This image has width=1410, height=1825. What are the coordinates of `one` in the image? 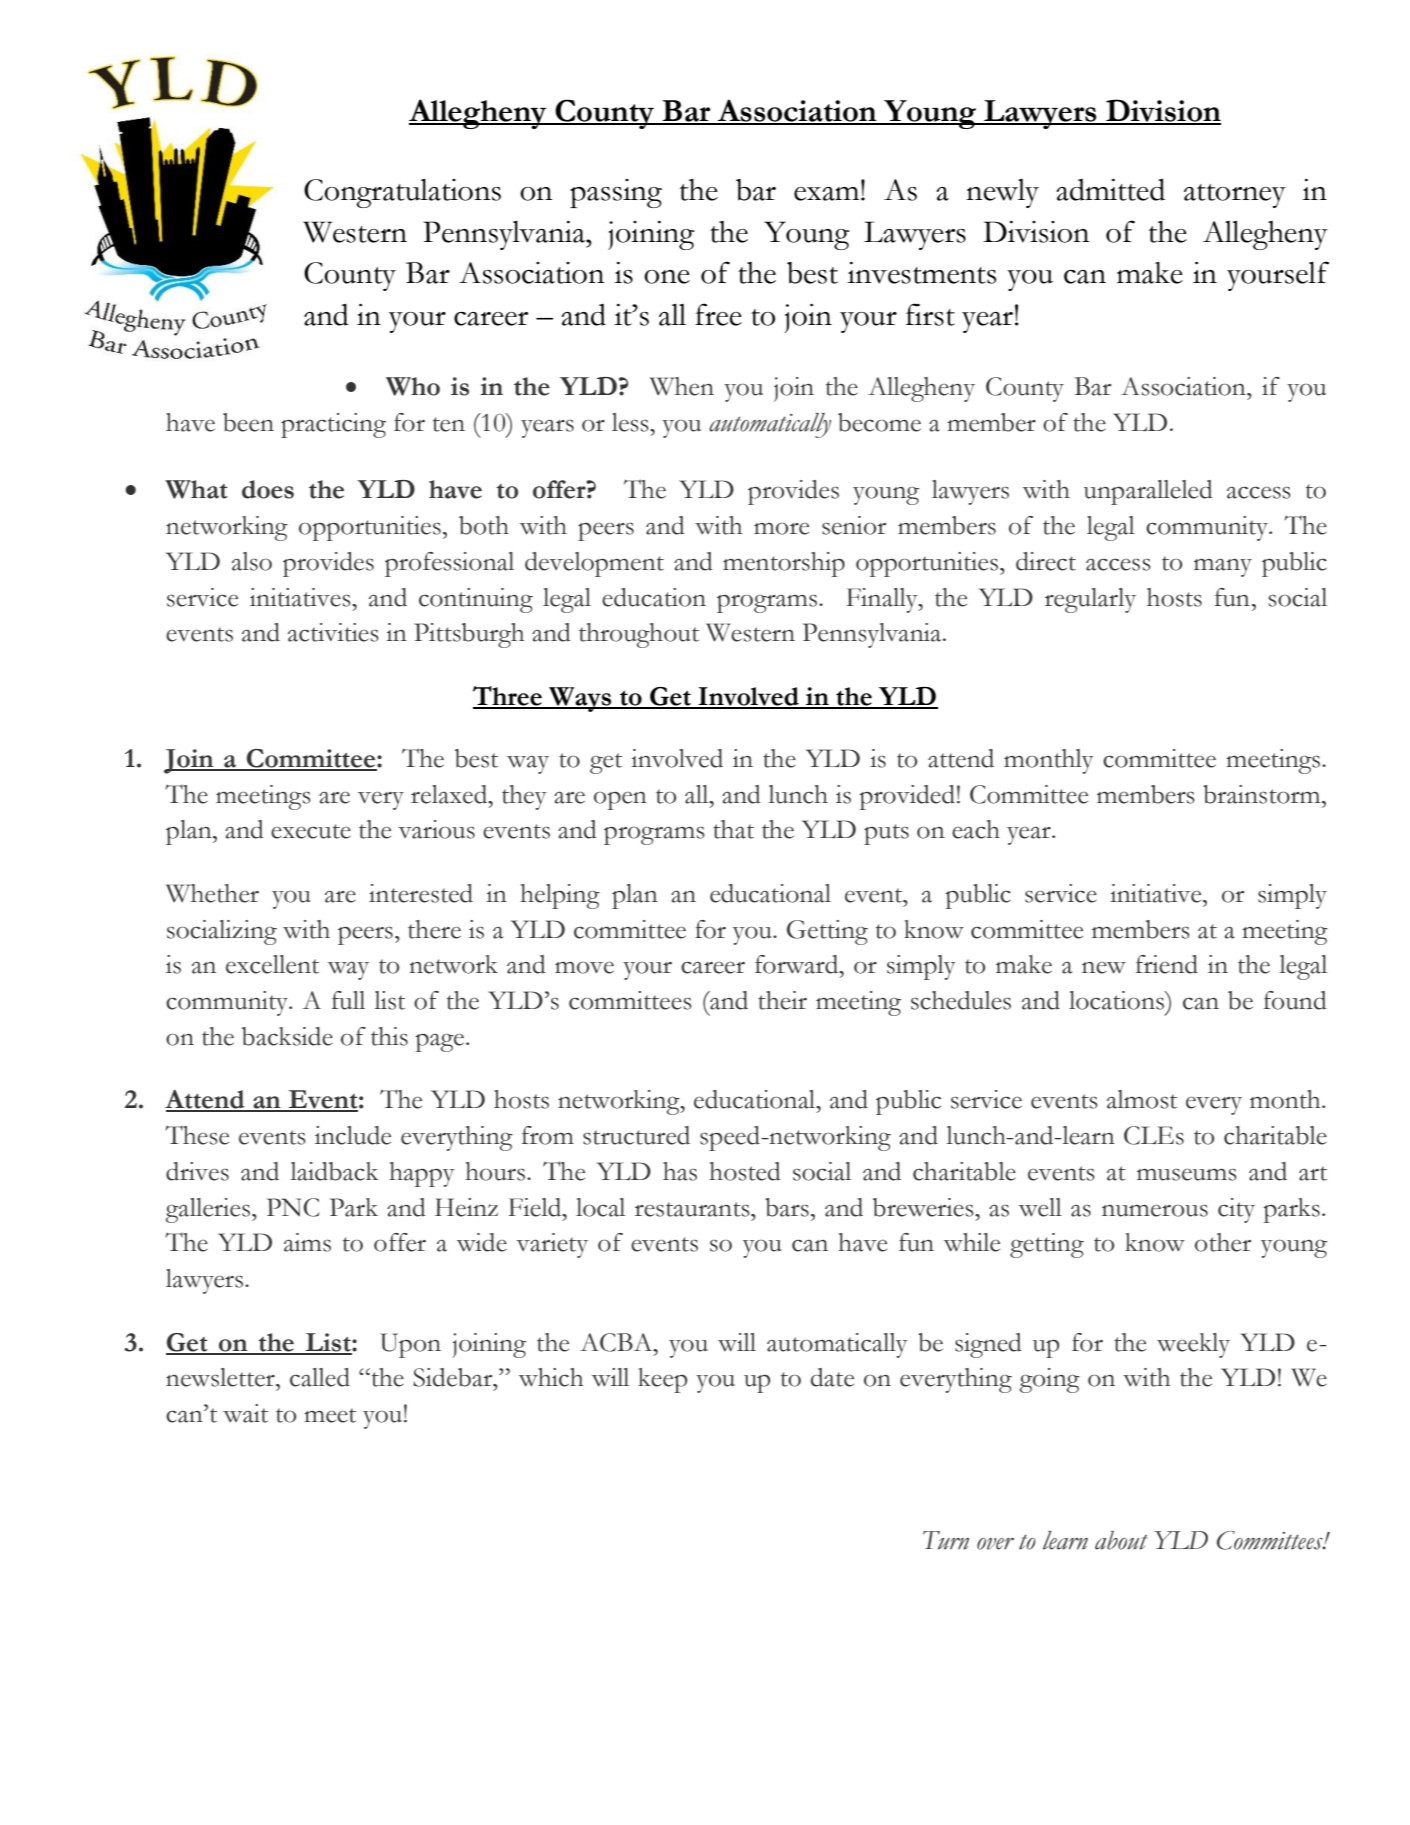 It's located at (667, 277).
